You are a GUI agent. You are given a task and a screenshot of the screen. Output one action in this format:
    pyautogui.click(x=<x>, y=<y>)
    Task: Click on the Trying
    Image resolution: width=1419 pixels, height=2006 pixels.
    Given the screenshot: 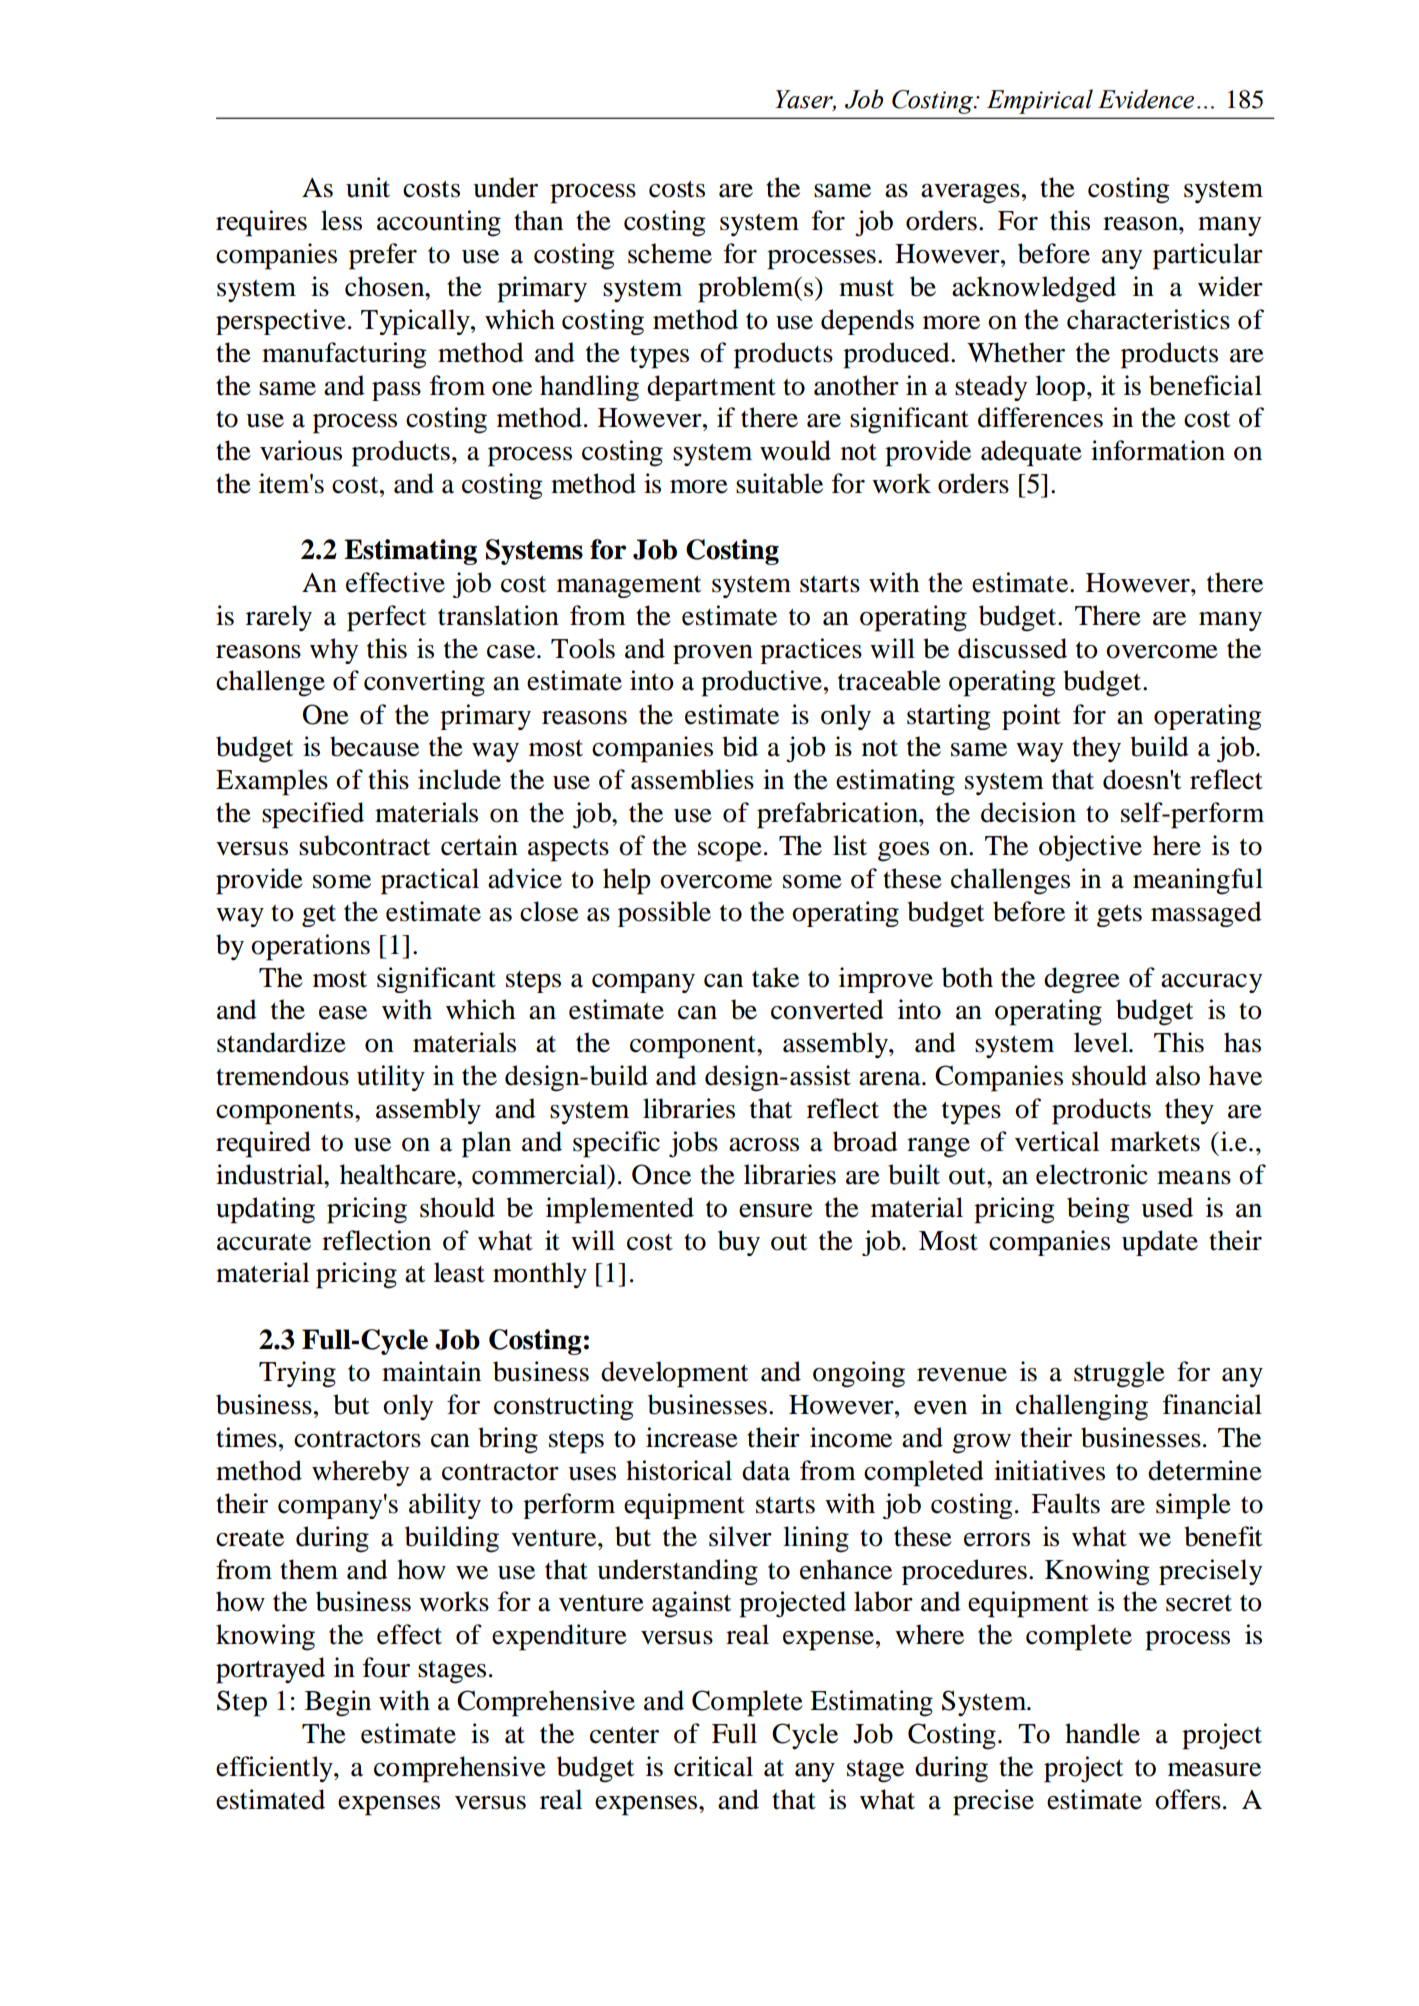 What is the action you would take?
    pyautogui.click(x=297, y=1374)
